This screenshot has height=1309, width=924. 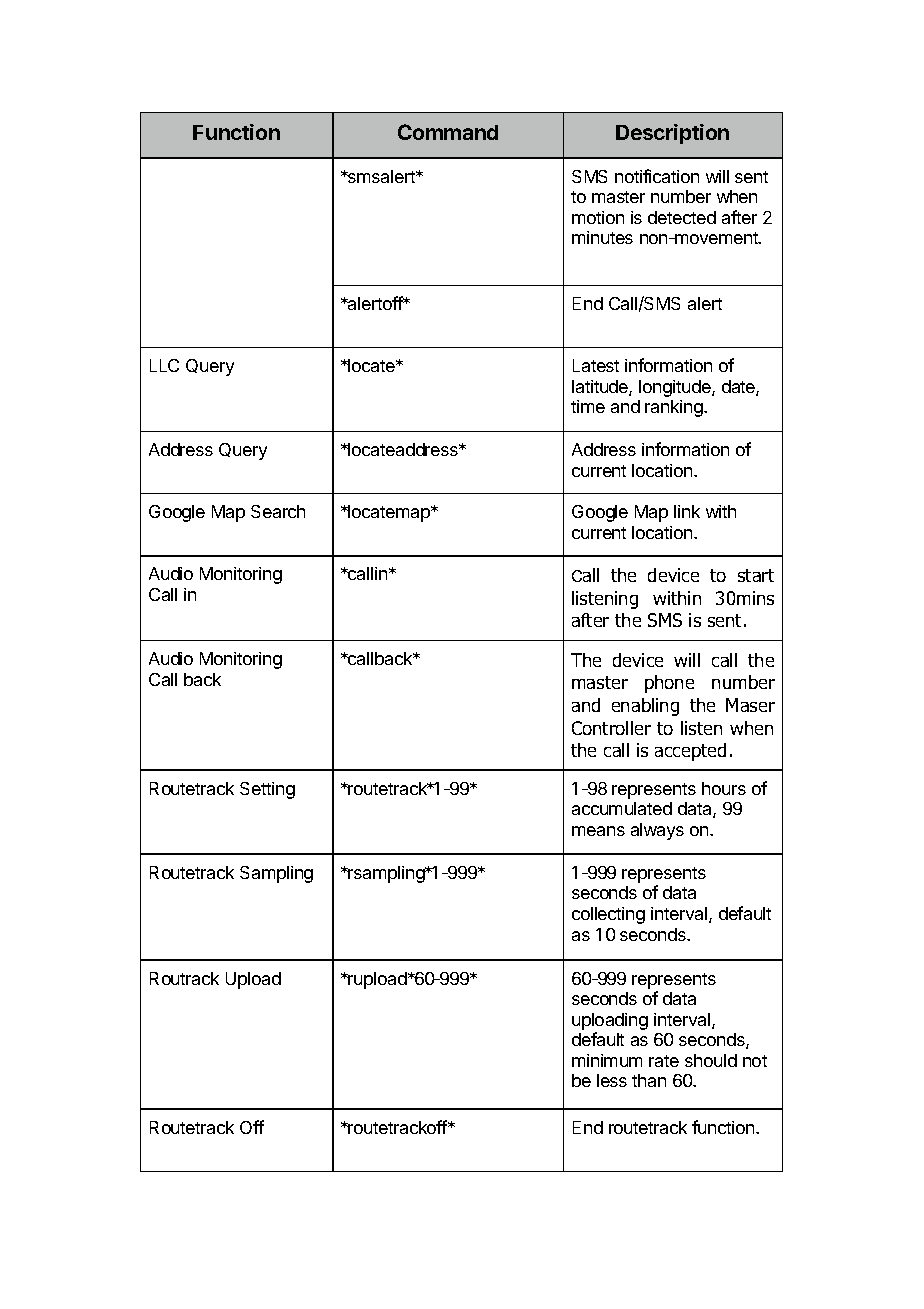 What do you see at coordinates (278, 511) in the screenshot?
I see `Search` at bounding box center [278, 511].
